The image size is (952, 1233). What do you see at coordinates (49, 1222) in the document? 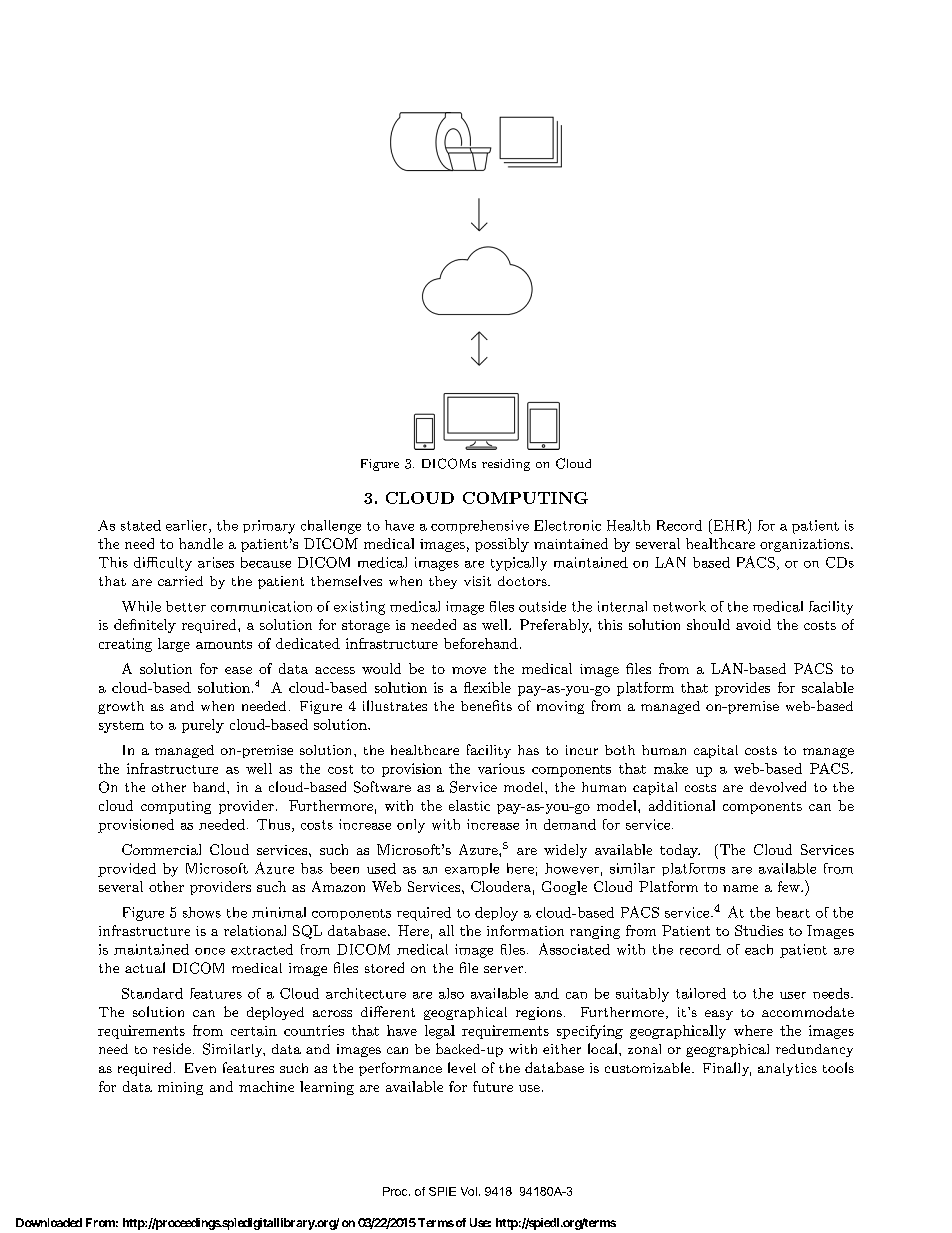
I see `Downloaded` at bounding box center [49, 1222].
